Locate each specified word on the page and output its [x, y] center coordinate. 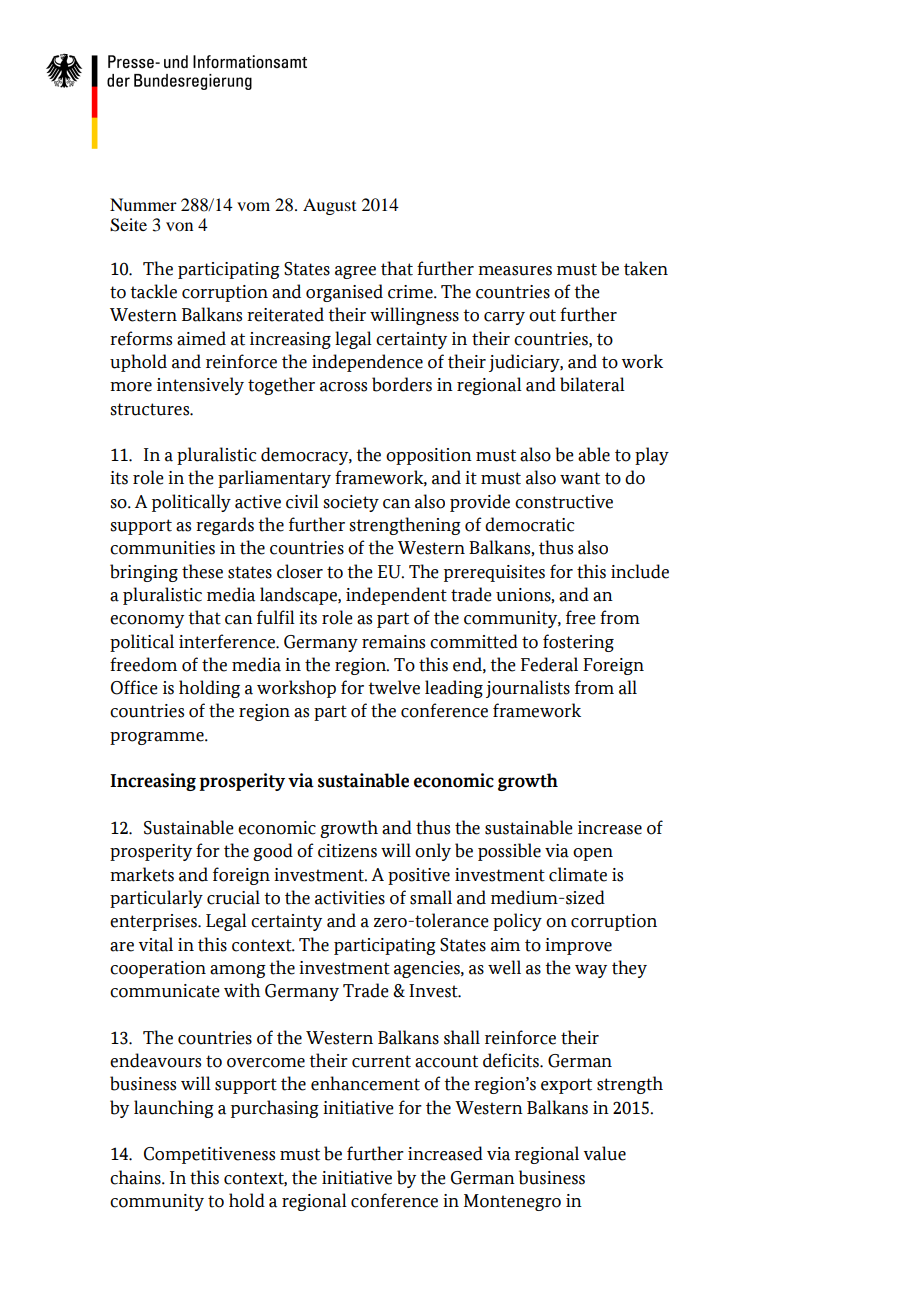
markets [142, 874]
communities [162, 548]
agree [355, 272]
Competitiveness [209, 1155]
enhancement [365, 1083]
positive [419, 876]
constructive [564, 502]
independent [396, 596]
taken [646, 268]
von [179, 226]
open [593, 854]
